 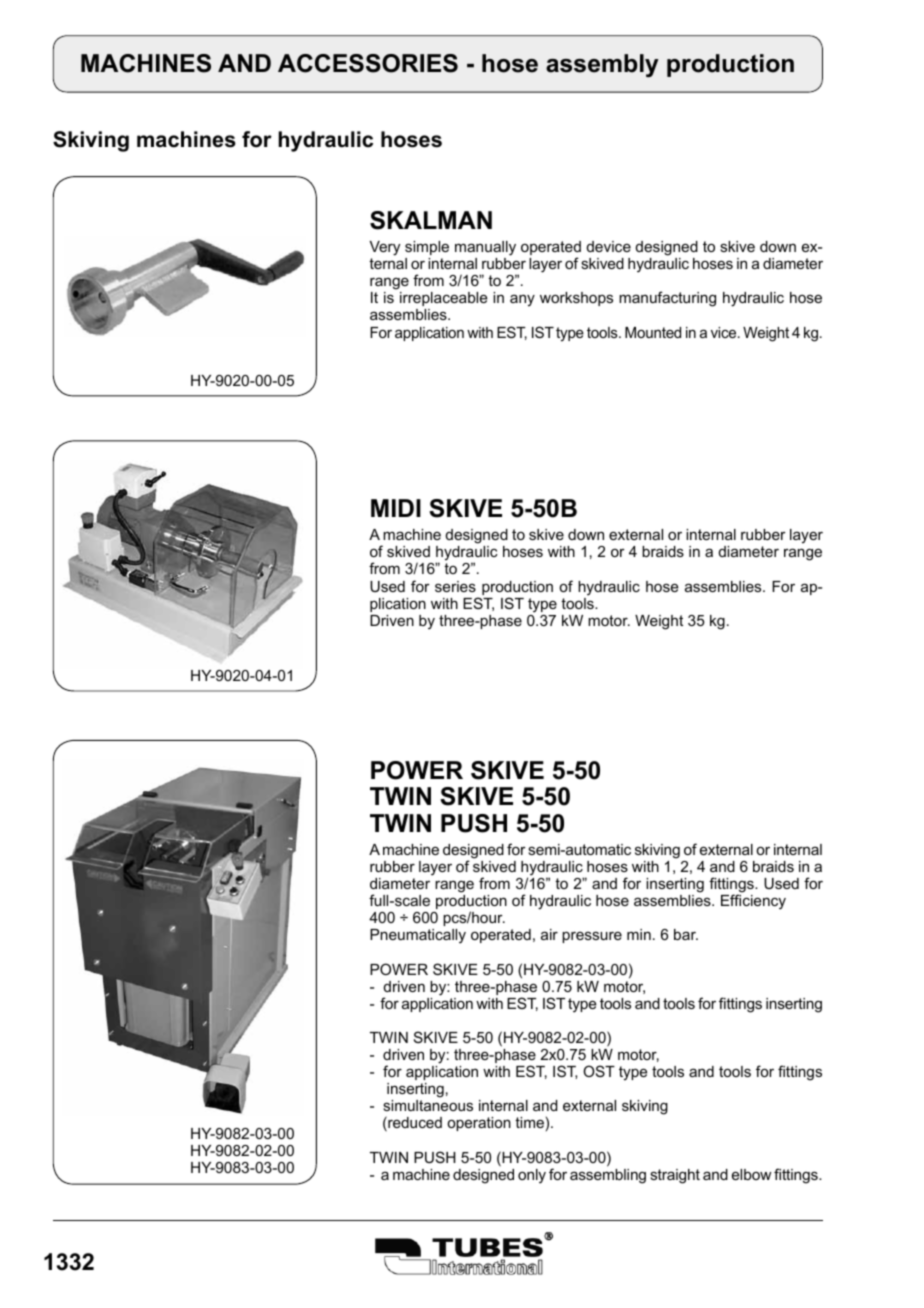 What do you see at coordinates (396, 508) in the document?
I see `MIDI` at bounding box center [396, 508].
